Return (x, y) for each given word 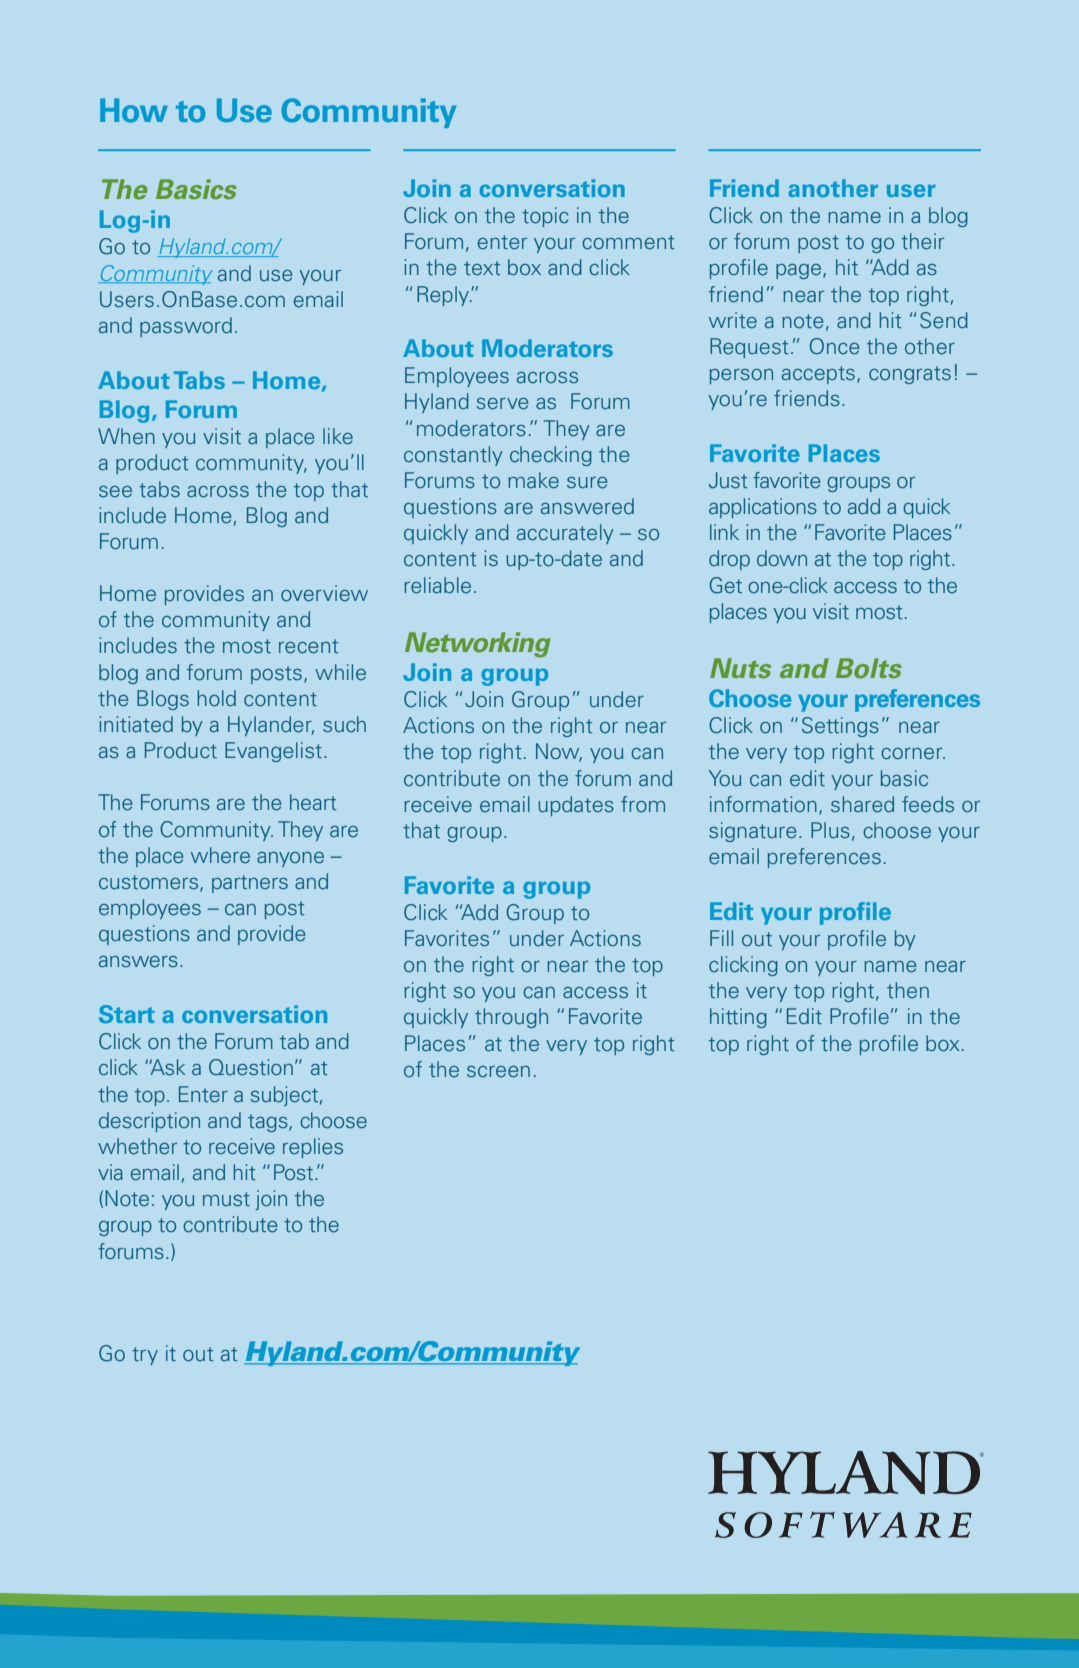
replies (313, 1148)
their (922, 241)
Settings (840, 727)
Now (559, 752)
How (134, 110)
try (145, 1356)
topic (545, 217)
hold (217, 698)
